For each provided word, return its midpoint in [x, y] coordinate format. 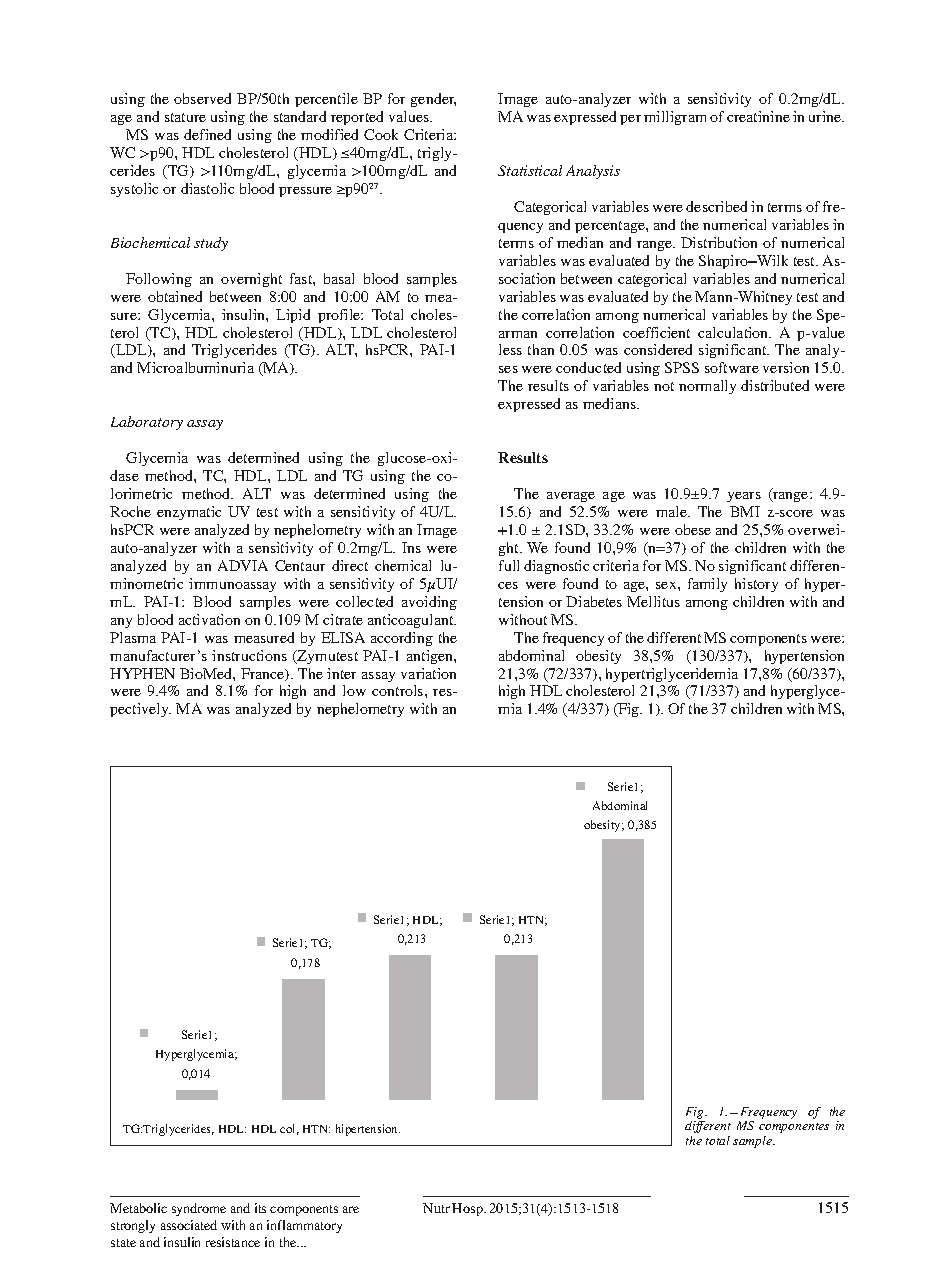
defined [207, 134]
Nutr [436, 1208]
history [756, 585]
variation [428, 673]
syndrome [199, 1209]
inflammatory [304, 1226]
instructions [249, 655]
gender [433, 100]
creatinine [758, 116]
